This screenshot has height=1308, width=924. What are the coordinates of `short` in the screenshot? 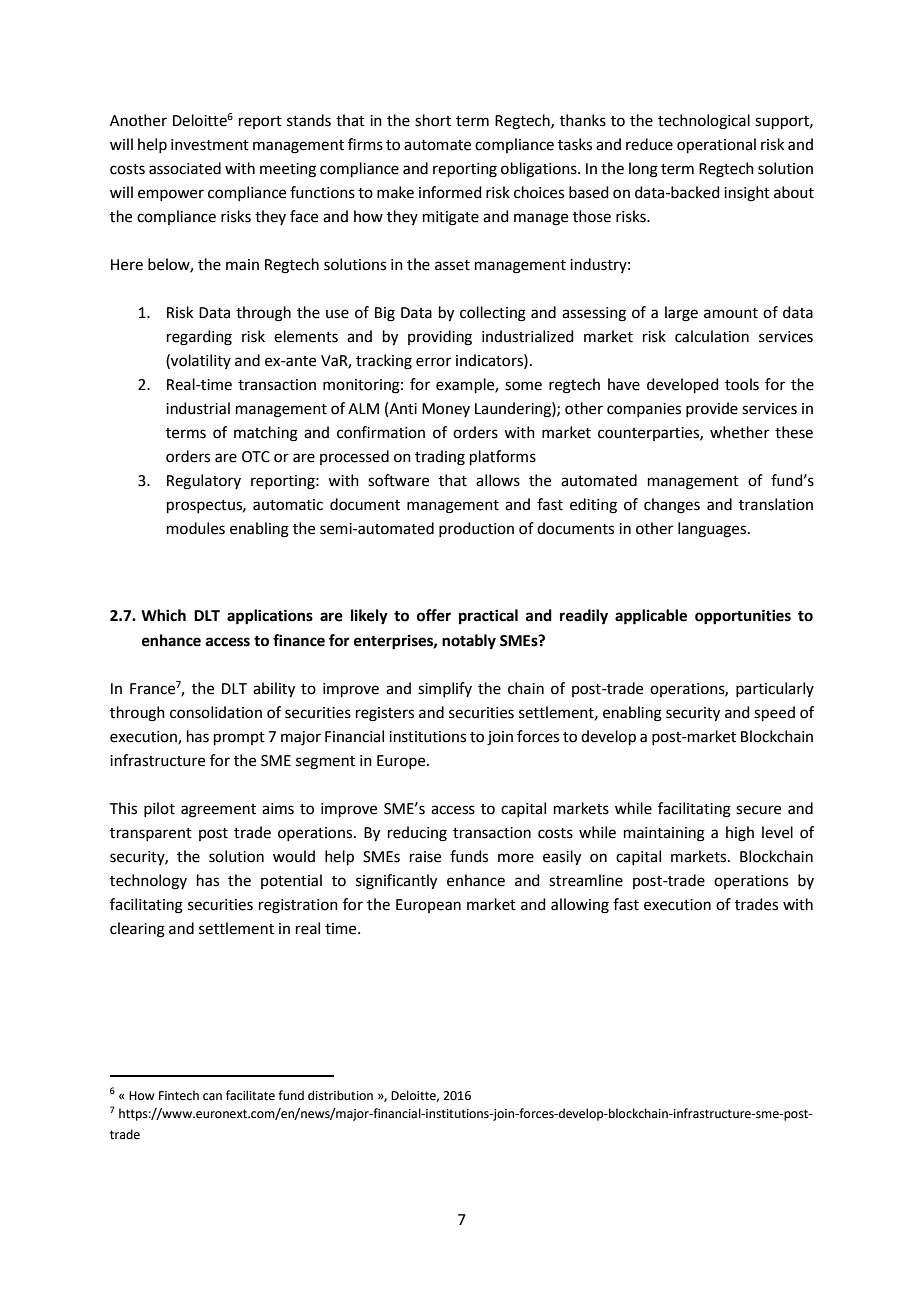 It's located at (433, 120).
